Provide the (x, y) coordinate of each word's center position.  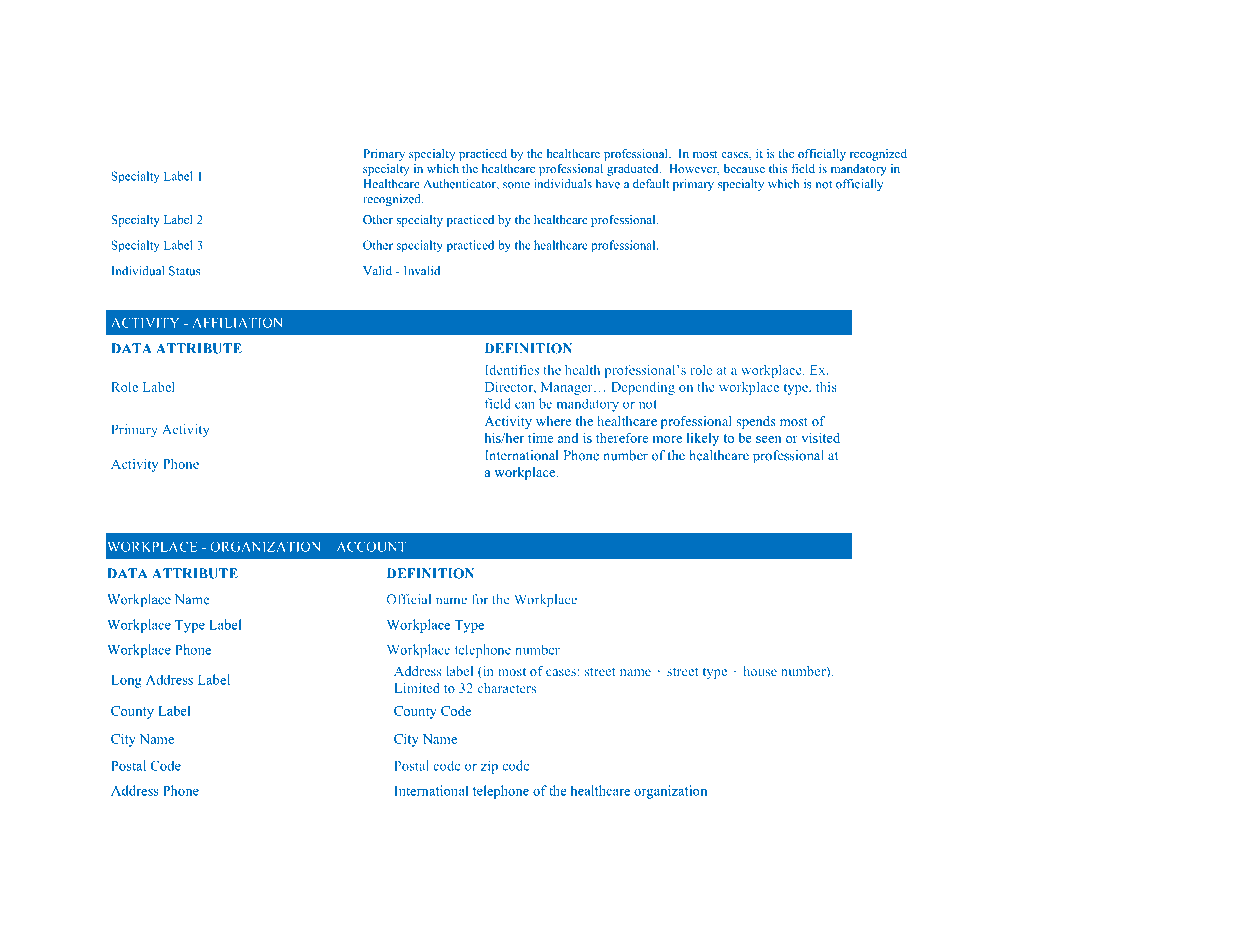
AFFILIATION (237, 322)
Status (184, 271)
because (744, 168)
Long (126, 681)
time (540, 438)
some (516, 185)
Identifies (512, 369)
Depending (643, 388)
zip (489, 767)
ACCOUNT (371, 546)
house (760, 671)
